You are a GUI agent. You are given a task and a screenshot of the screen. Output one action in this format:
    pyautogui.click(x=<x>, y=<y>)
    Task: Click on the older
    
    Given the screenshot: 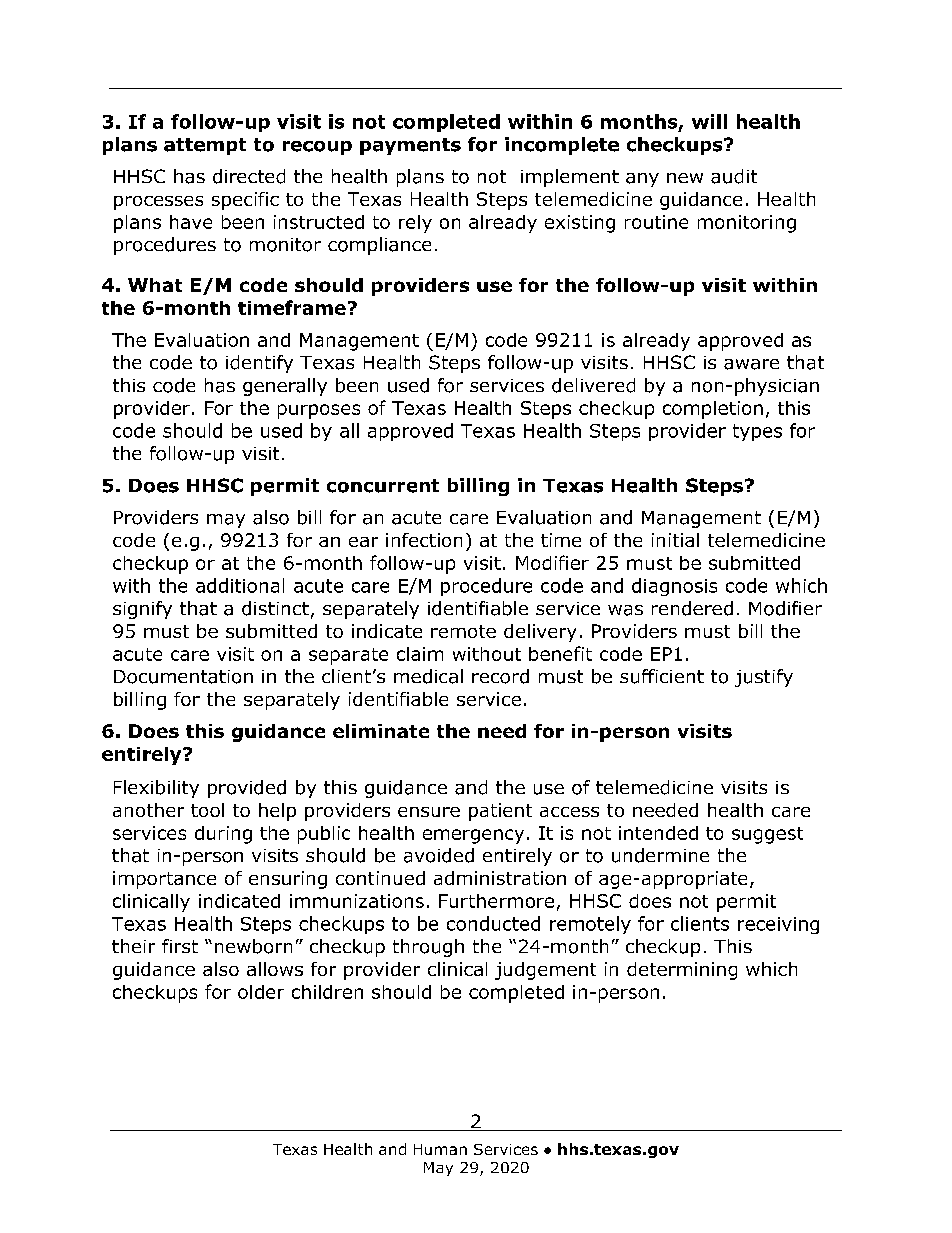 What is the action you would take?
    pyautogui.click(x=261, y=992)
